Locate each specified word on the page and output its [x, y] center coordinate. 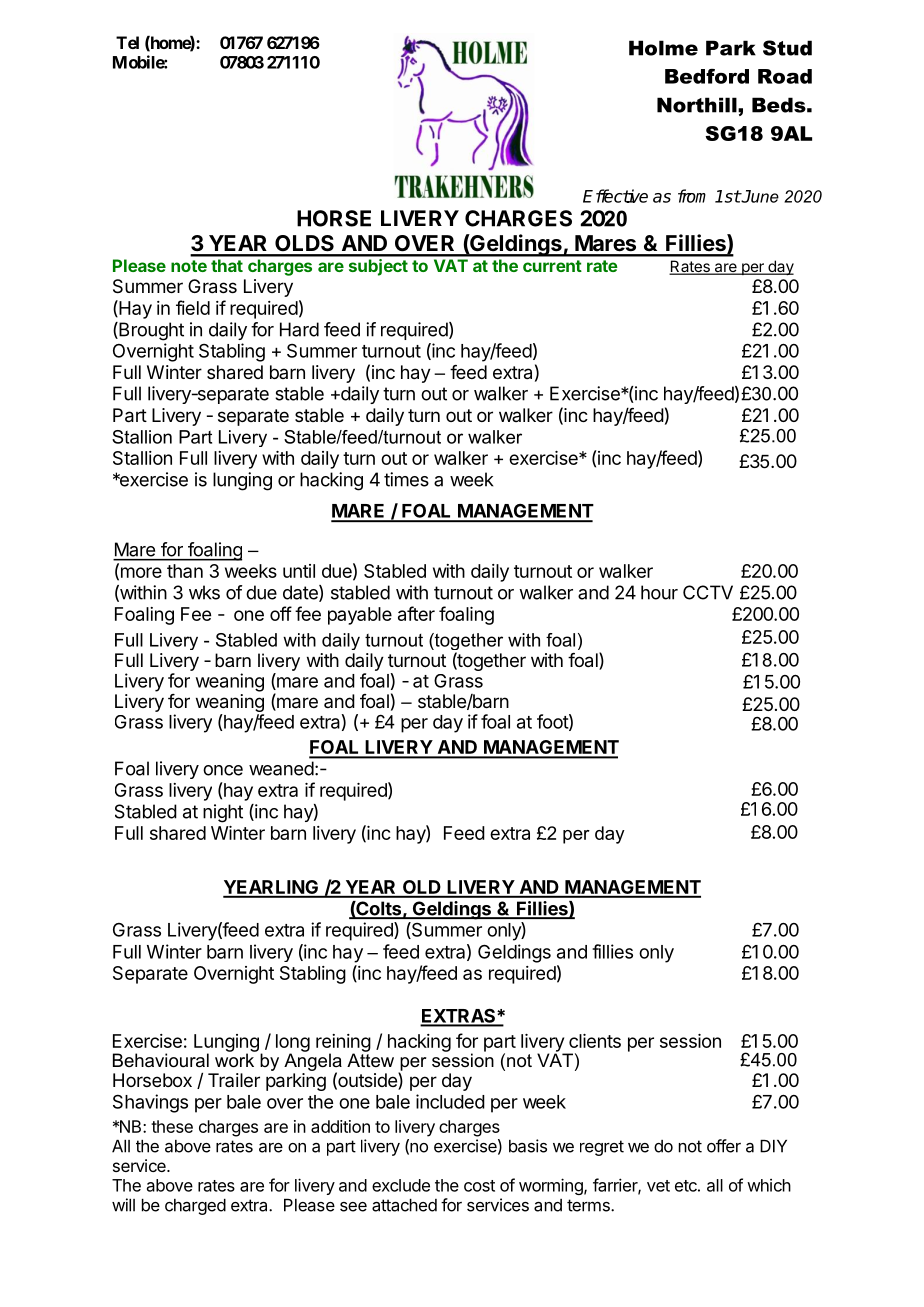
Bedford [707, 76]
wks [204, 592]
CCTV [708, 592]
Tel [127, 42]
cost [479, 1186]
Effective [615, 196]
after [416, 613]
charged [195, 1207]
